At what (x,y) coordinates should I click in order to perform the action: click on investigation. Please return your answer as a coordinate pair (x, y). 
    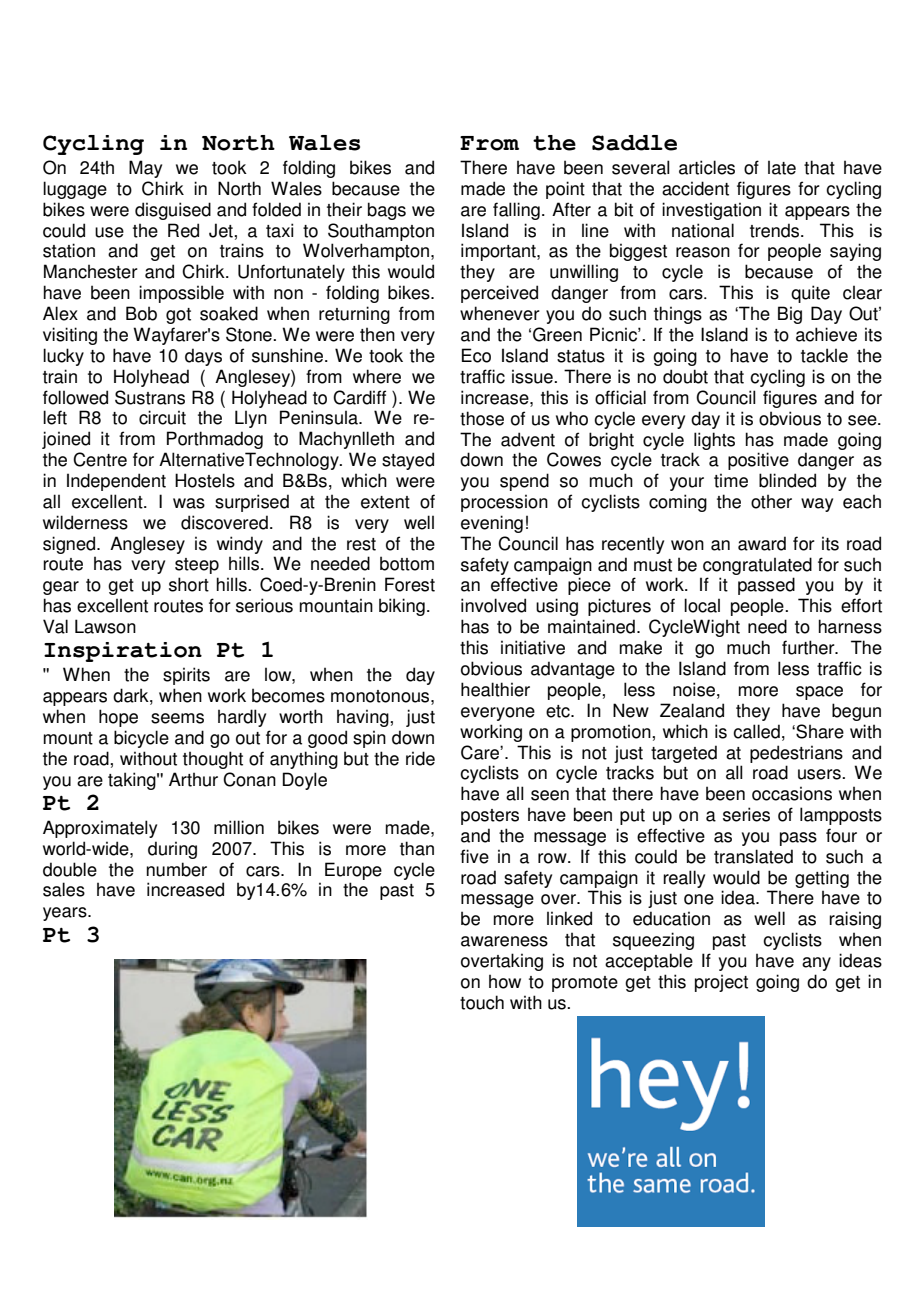
    Looking at the image, I should click on (711, 211).
